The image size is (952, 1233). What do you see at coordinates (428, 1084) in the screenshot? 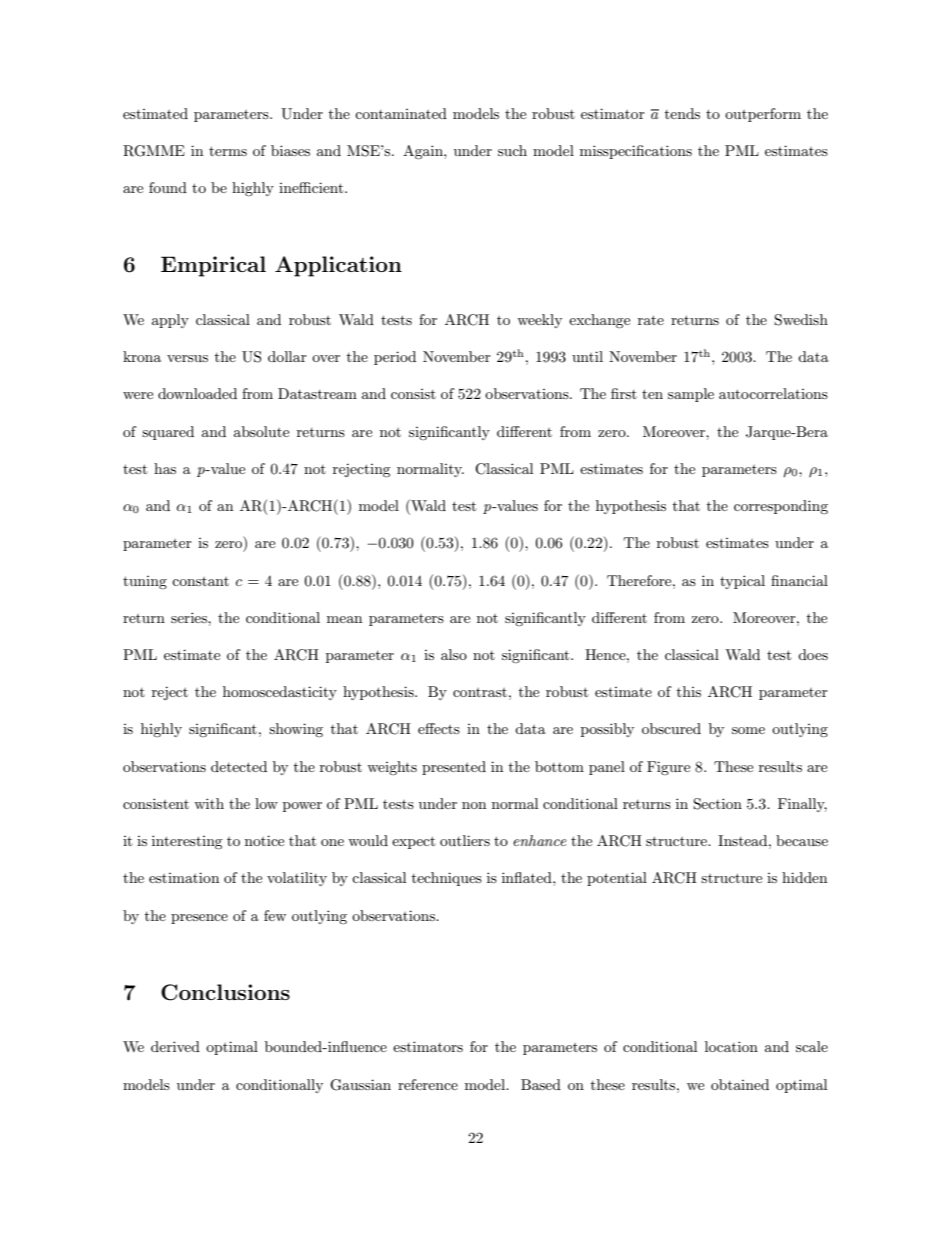
I see `reference` at bounding box center [428, 1084].
